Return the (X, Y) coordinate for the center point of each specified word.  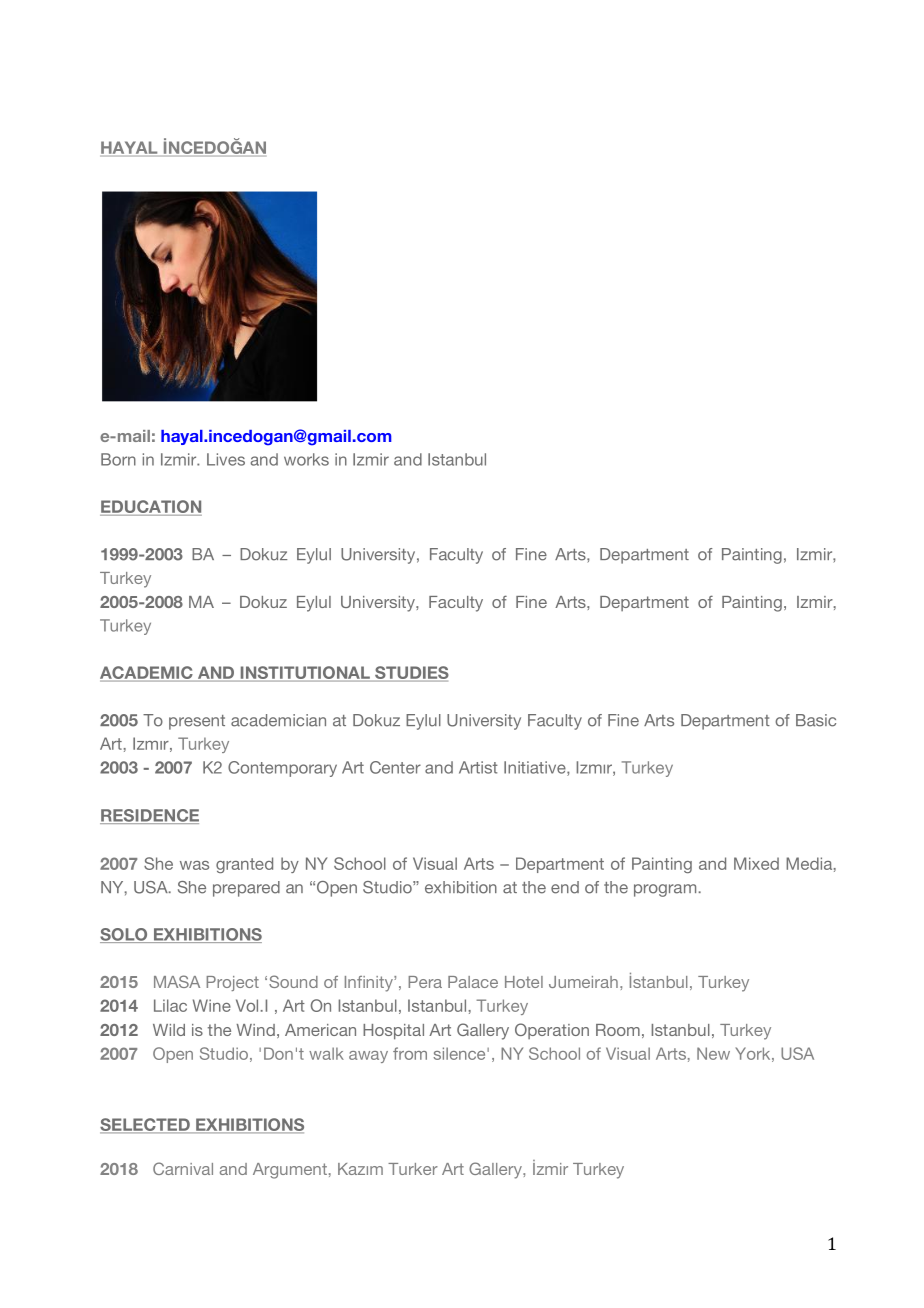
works (306, 459)
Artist (478, 767)
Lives (226, 459)
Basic (816, 720)
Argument (290, 1171)
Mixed (756, 863)
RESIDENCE (149, 816)
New (713, 1053)
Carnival (183, 1168)
